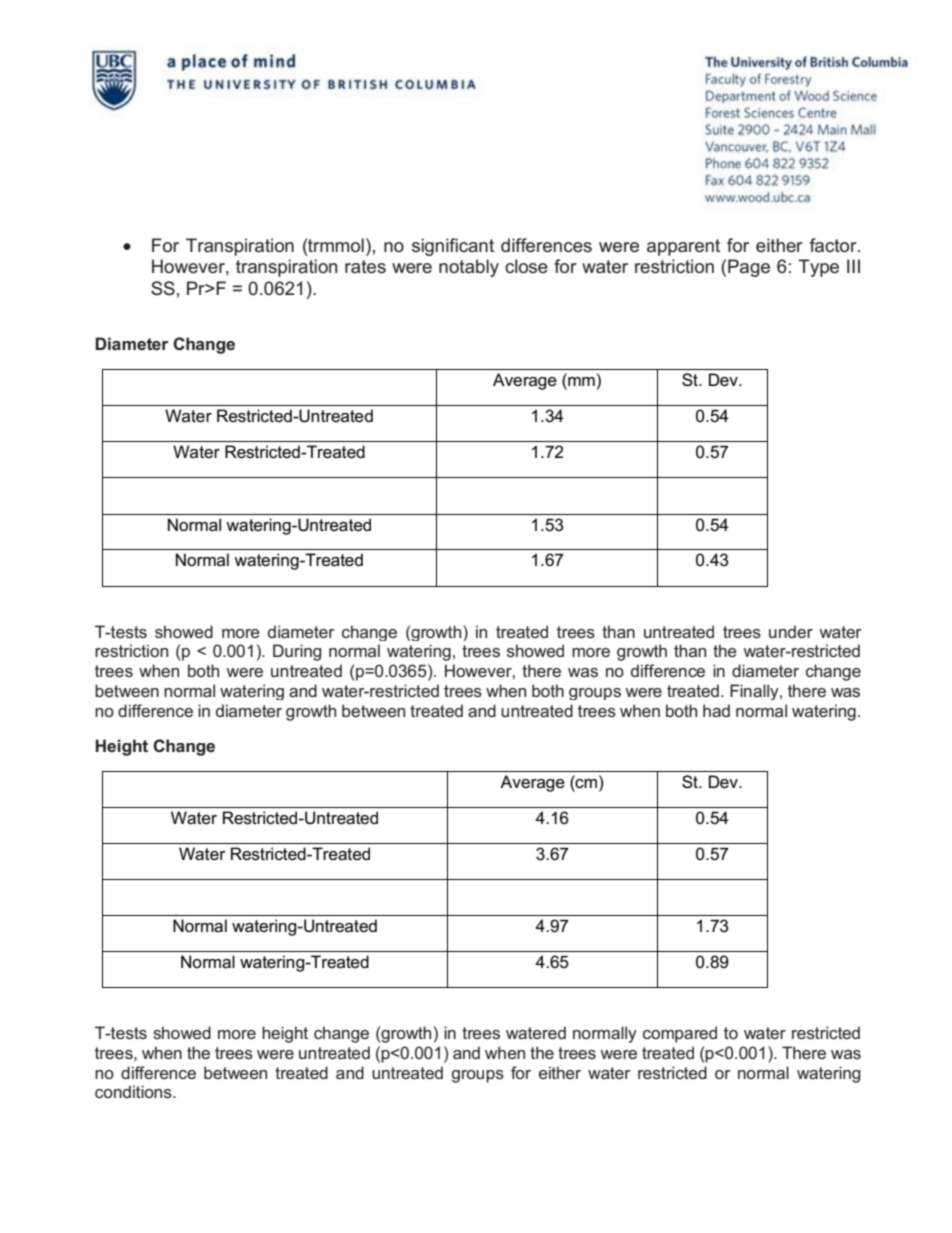  Describe the element at coordinates (755, 692) in the screenshot. I see `Finally` at that location.
